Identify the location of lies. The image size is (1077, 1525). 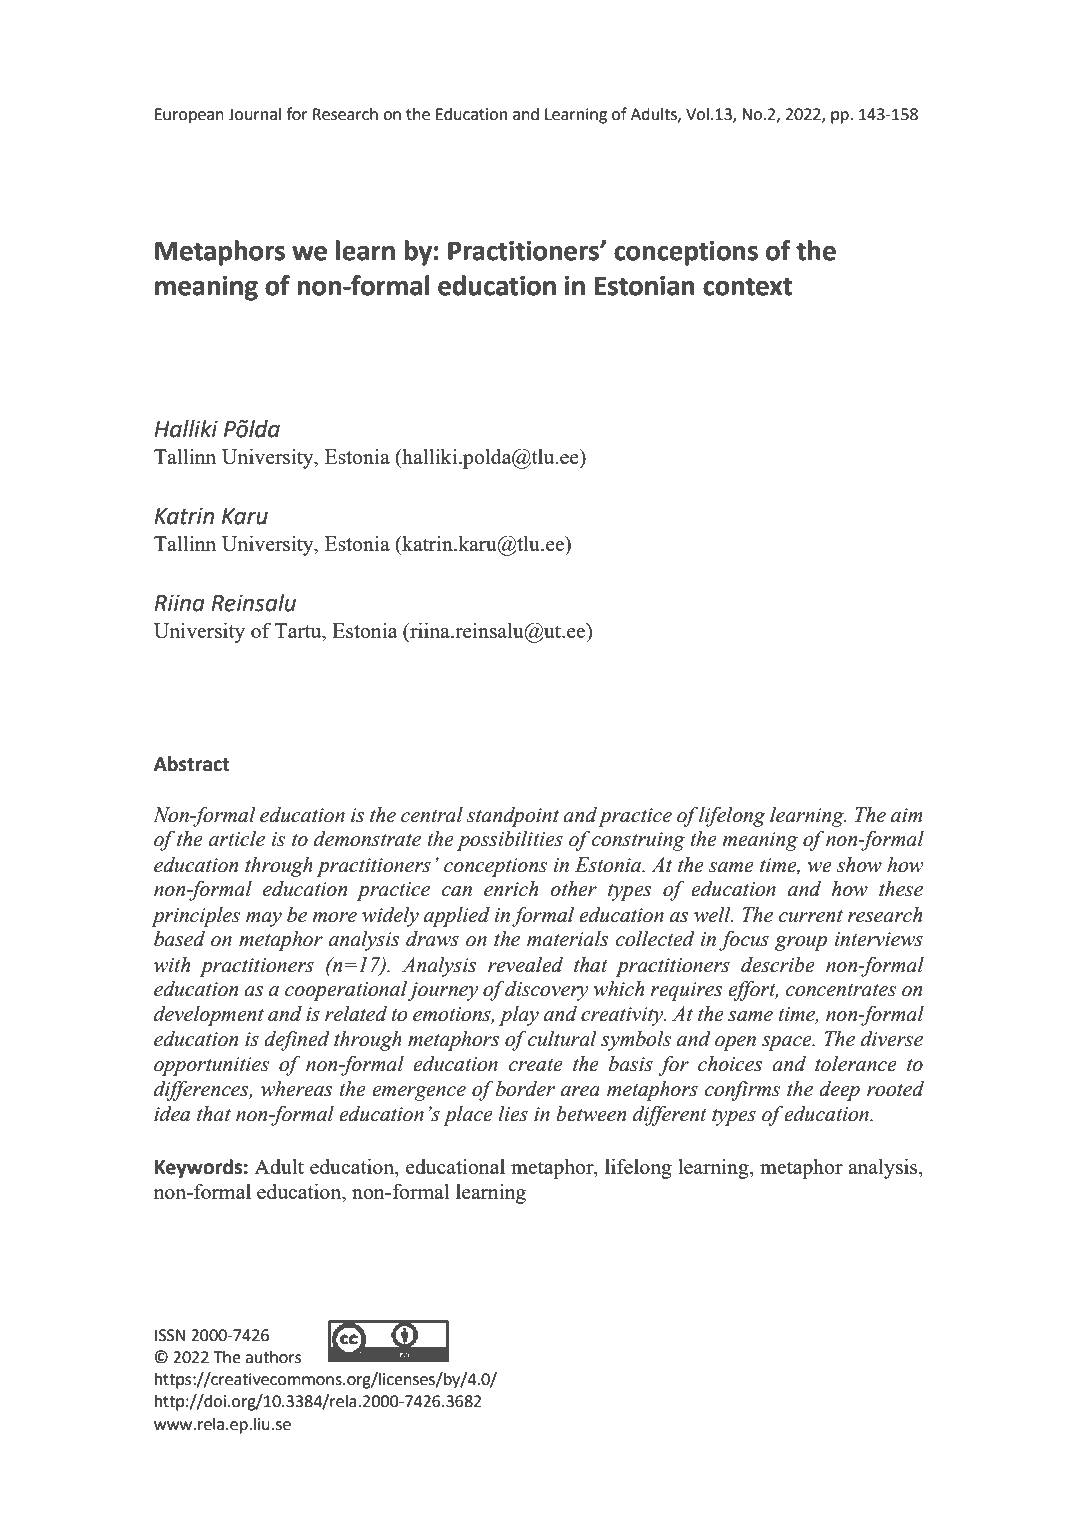
(513, 1114).
